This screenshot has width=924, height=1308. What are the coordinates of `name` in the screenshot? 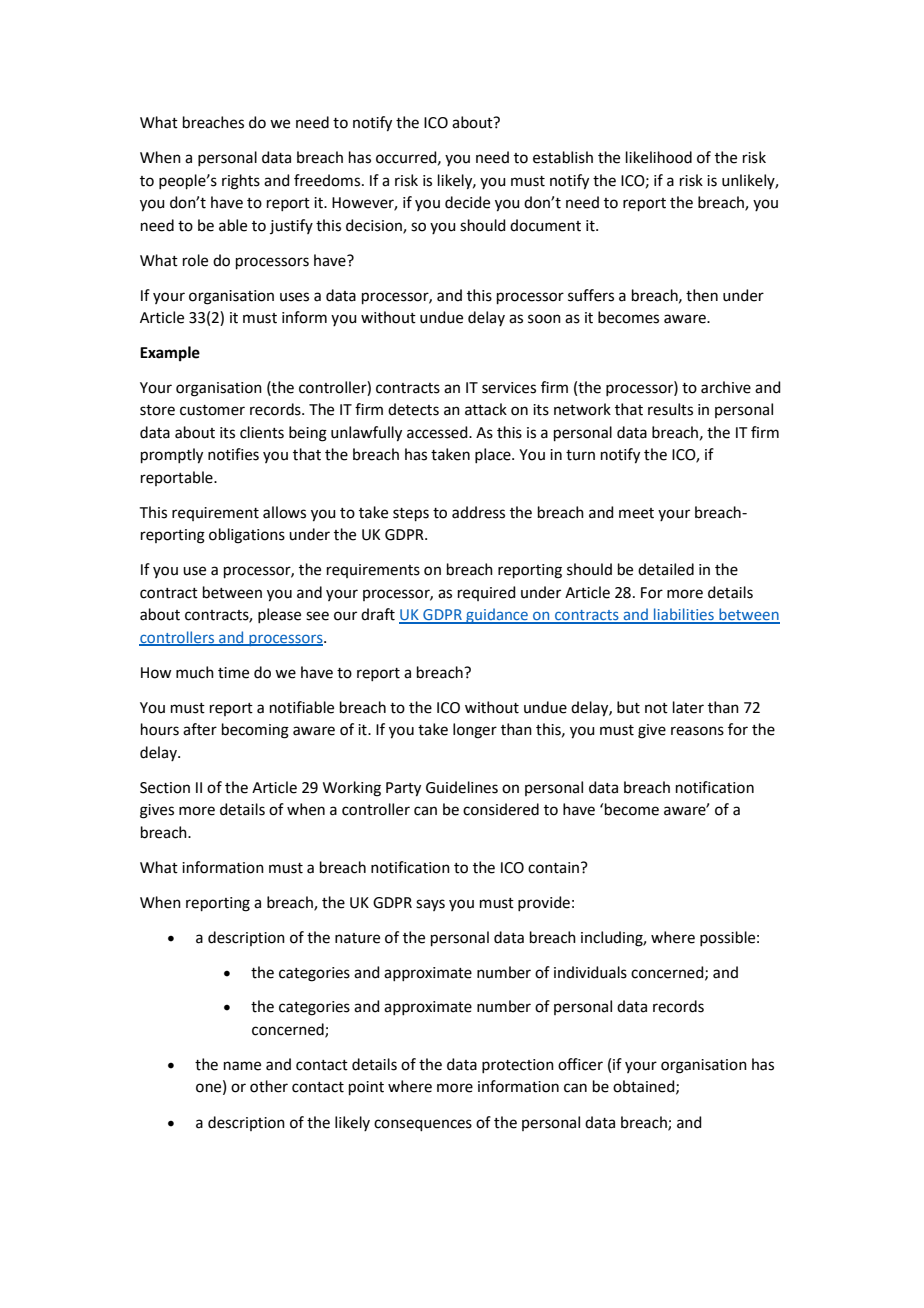 It's located at (242, 1066).
